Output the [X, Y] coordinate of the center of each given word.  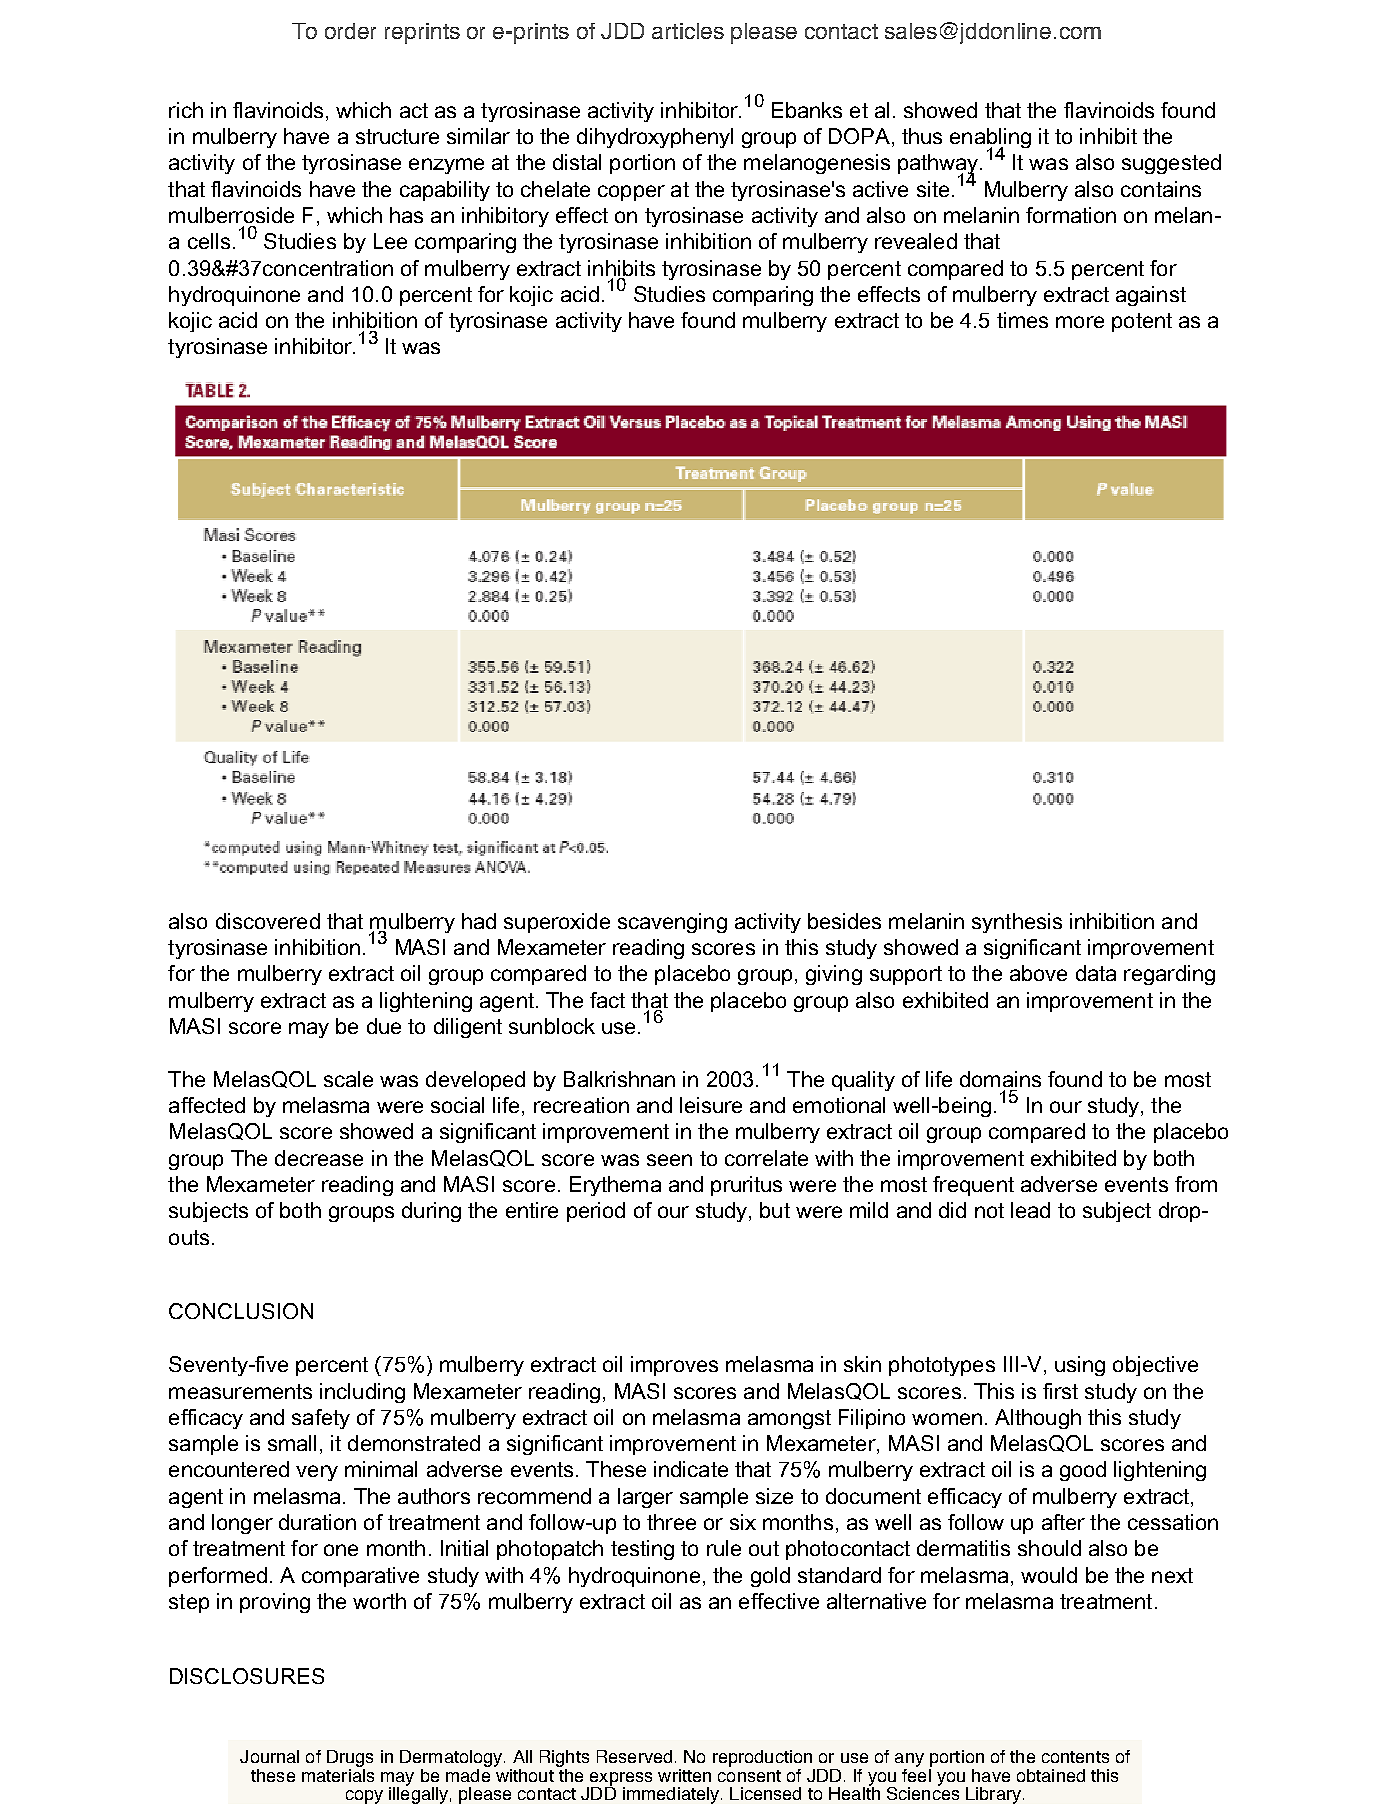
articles [688, 31]
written [684, 1775]
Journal [269, 1756]
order [350, 31]
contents [1075, 1757]
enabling [990, 139]
